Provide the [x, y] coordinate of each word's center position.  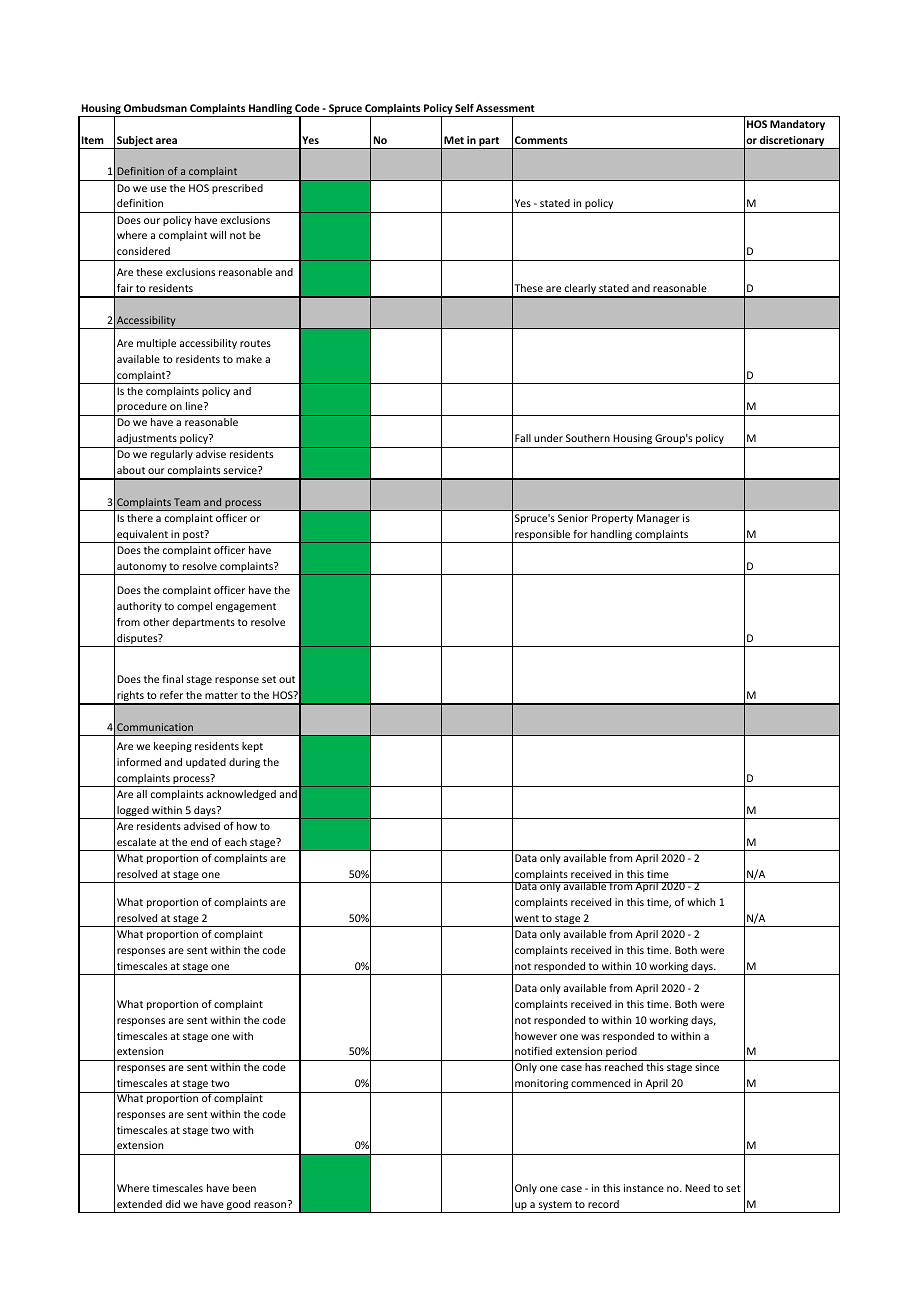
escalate [136, 842]
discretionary [792, 142]
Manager [658, 519]
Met [454, 140]
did [173, 1204]
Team [187, 502]
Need [697, 1188]
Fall [523, 438]
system [555, 1207]
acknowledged [241, 795]
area [166, 141]
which [701, 902]
